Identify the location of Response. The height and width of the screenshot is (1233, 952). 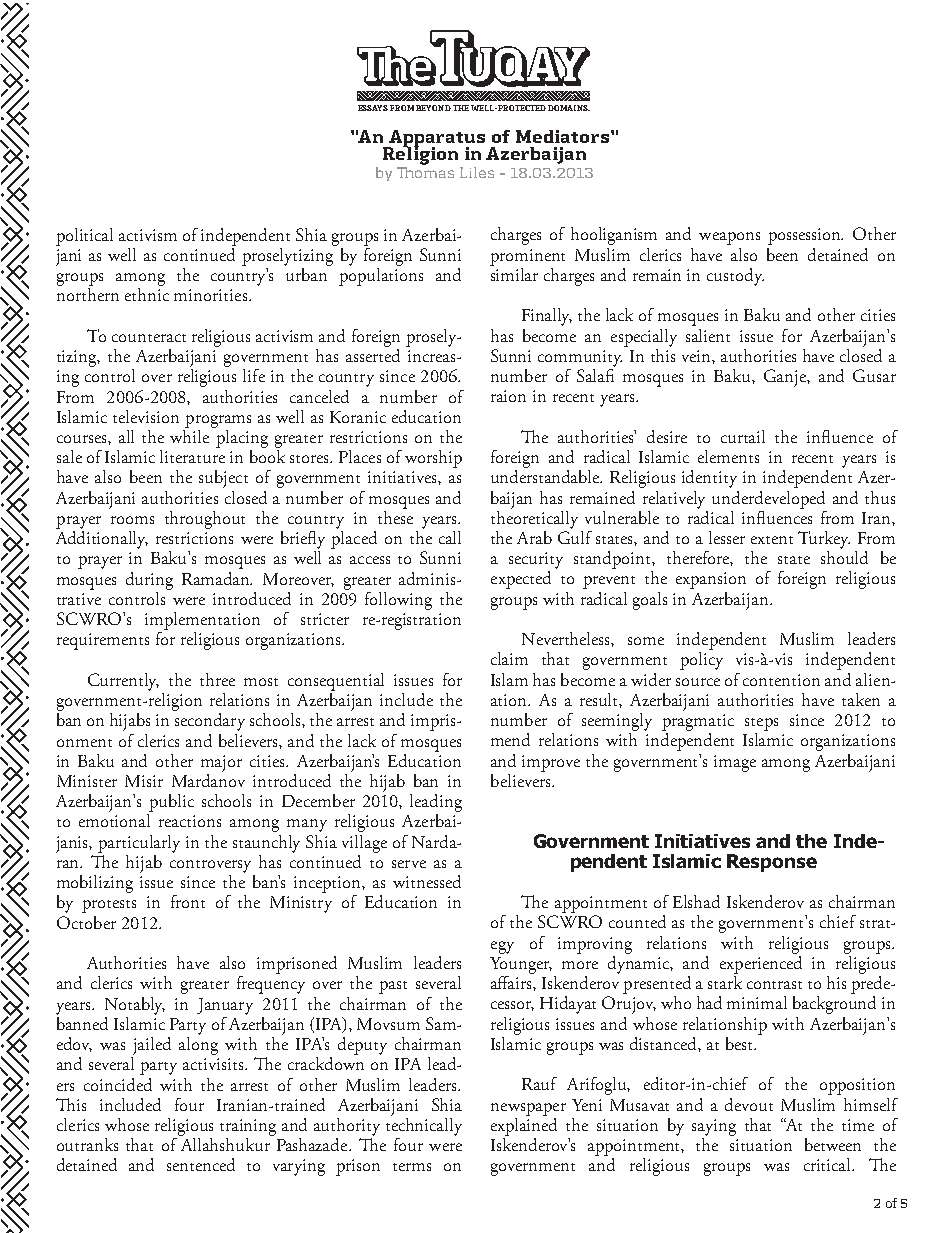
(772, 863).
